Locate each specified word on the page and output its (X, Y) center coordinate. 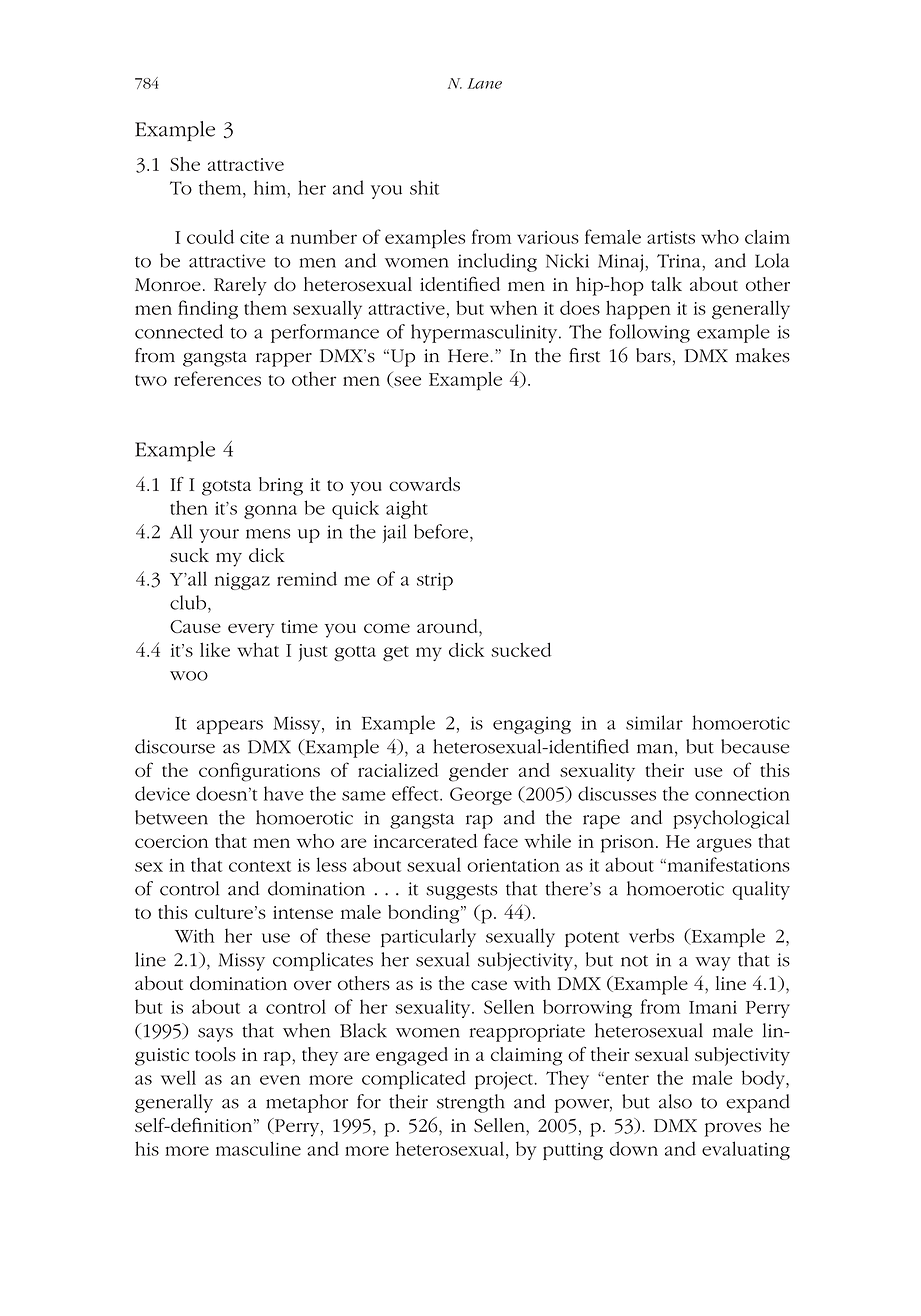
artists (671, 237)
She (185, 164)
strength (471, 1103)
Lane (484, 83)
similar (654, 722)
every (251, 631)
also (675, 1101)
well (178, 1077)
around (448, 626)
